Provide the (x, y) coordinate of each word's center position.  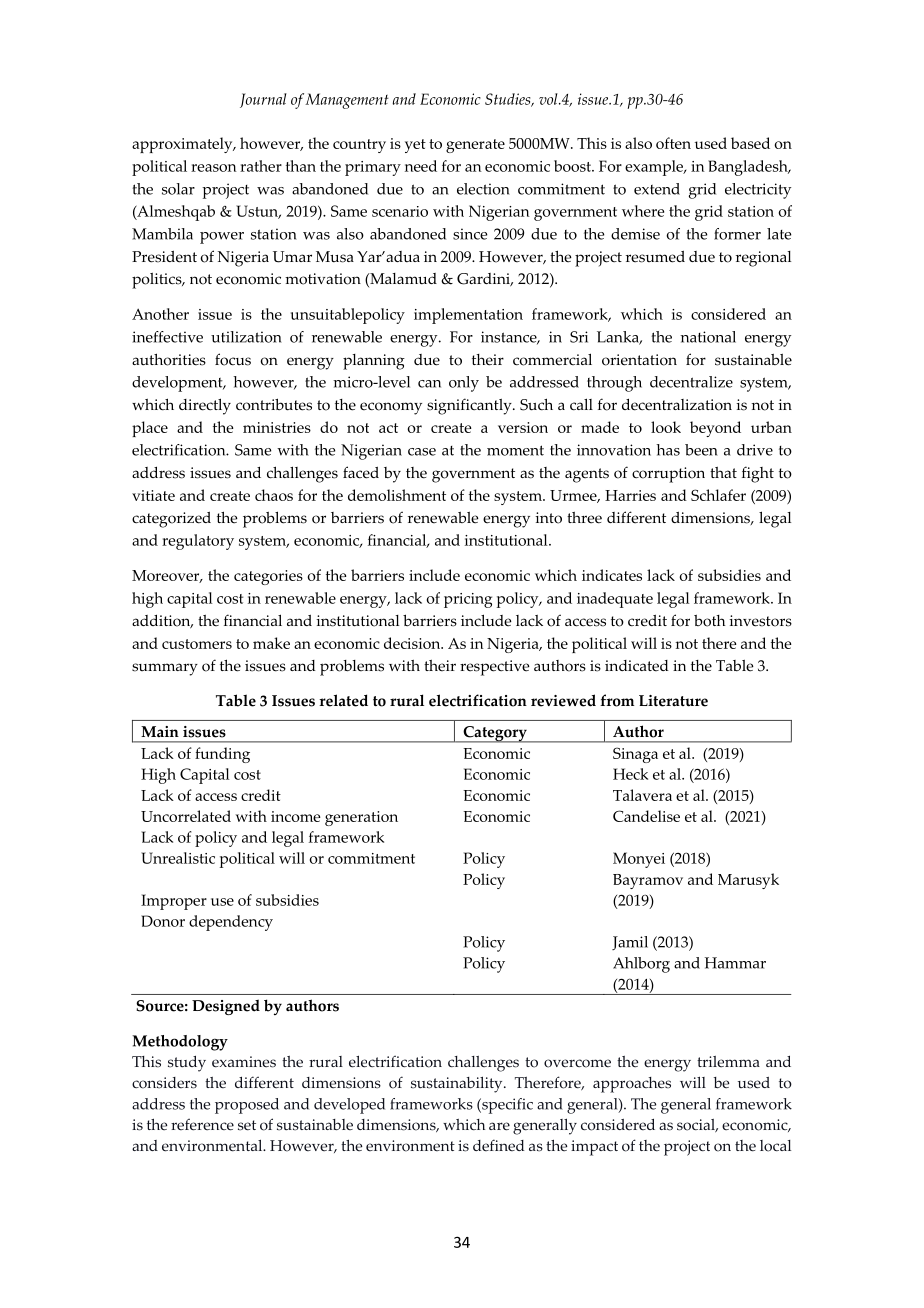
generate (475, 146)
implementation (468, 316)
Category (495, 734)
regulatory (198, 542)
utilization (246, 337)
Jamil (630, 943)
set (247, 1125)
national (708, 337)
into (548, 518)
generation (361, 818)
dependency (231, 923)
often (673, 143)
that (723, 472)
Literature (673, 701)
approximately (183, 145)
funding (222, 755)
